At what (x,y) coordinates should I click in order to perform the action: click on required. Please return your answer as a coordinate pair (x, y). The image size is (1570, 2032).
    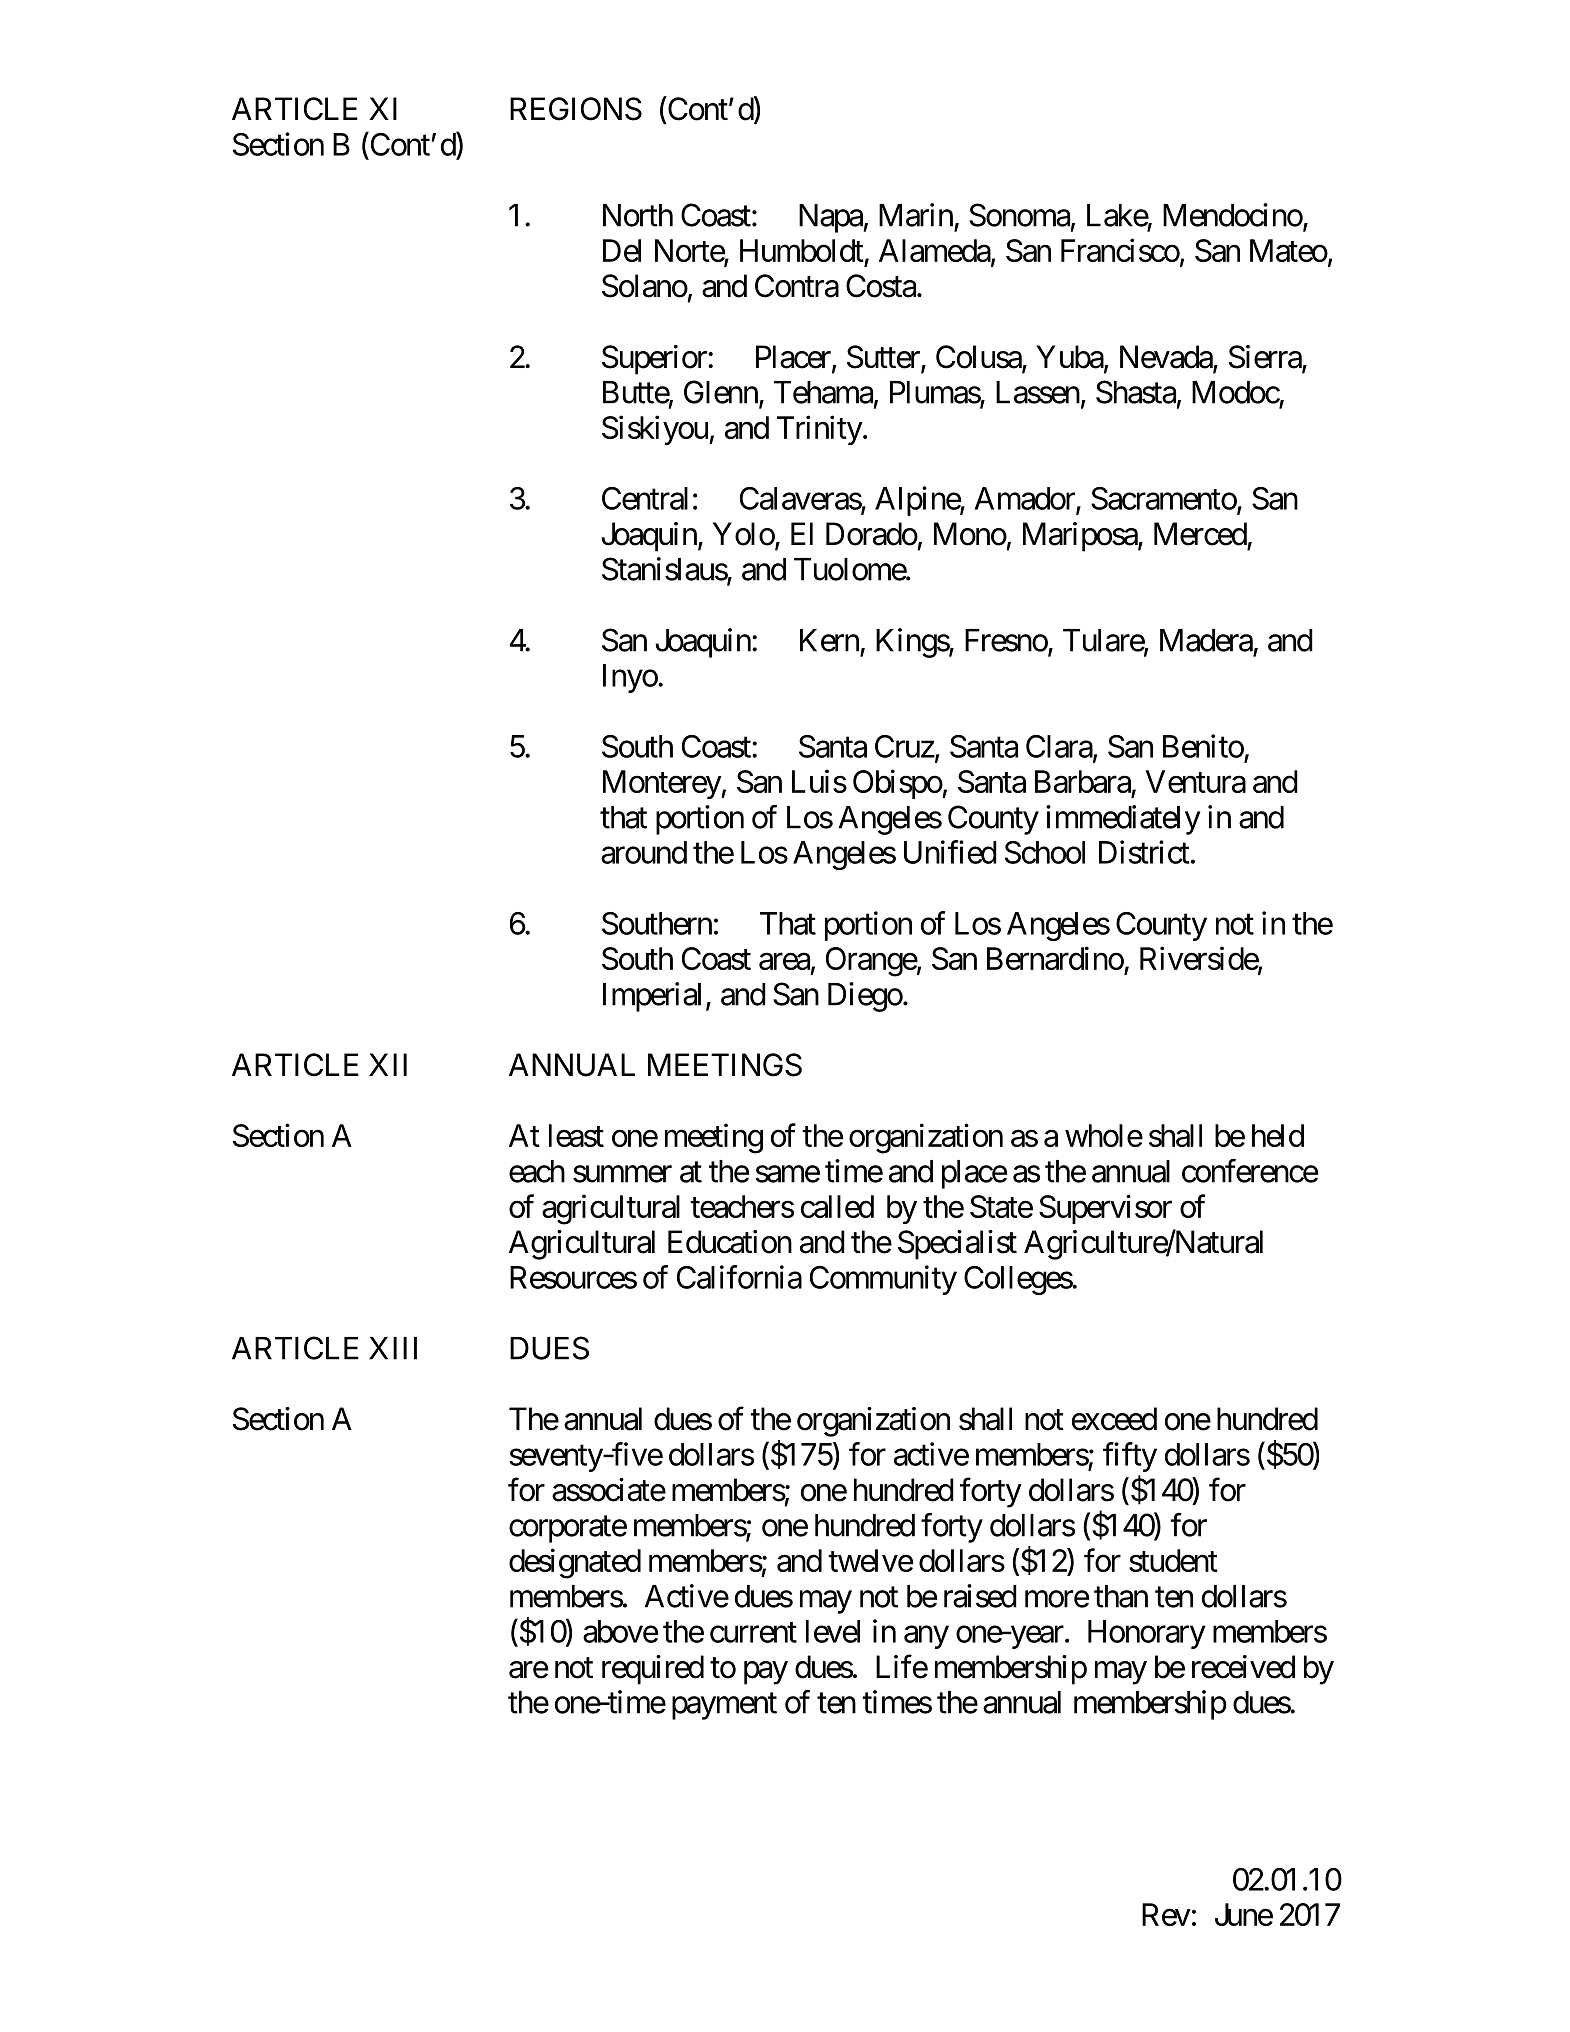
    Looking at the image, I should click on (653, 1670).
